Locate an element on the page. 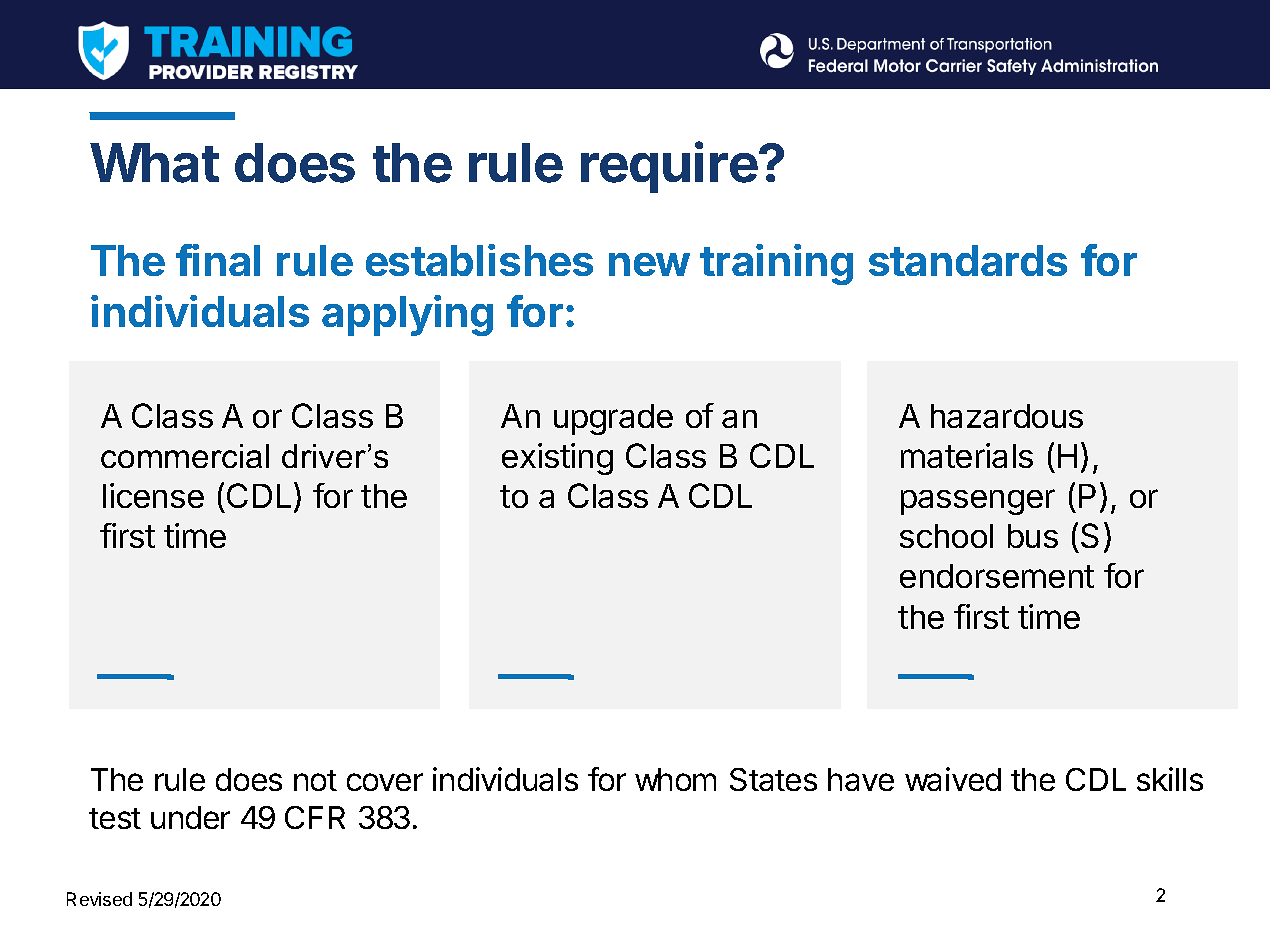 This document has height=952, width=1270. States is located at coordinates (773, 779).
